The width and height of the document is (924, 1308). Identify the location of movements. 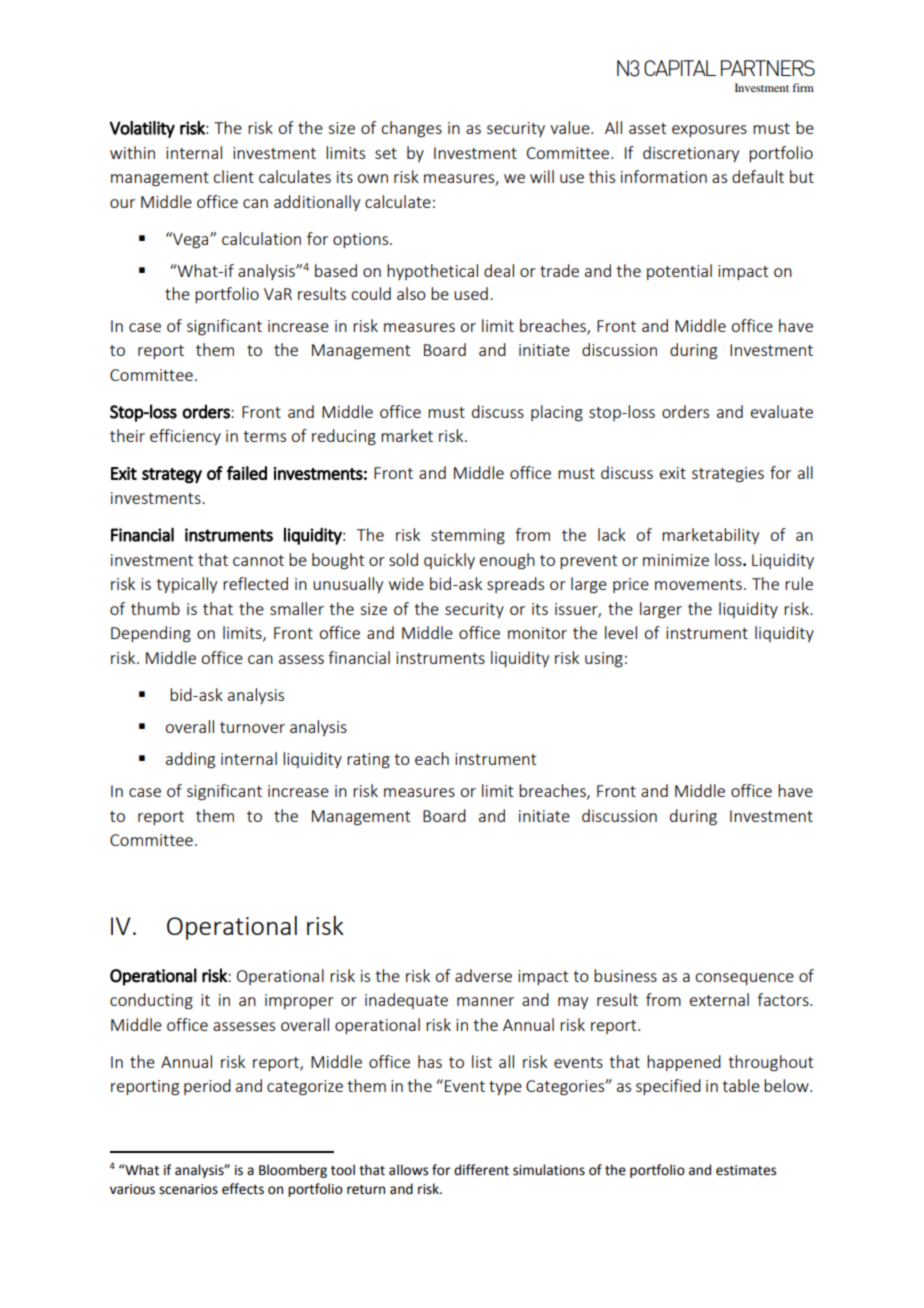
(698, 584).
